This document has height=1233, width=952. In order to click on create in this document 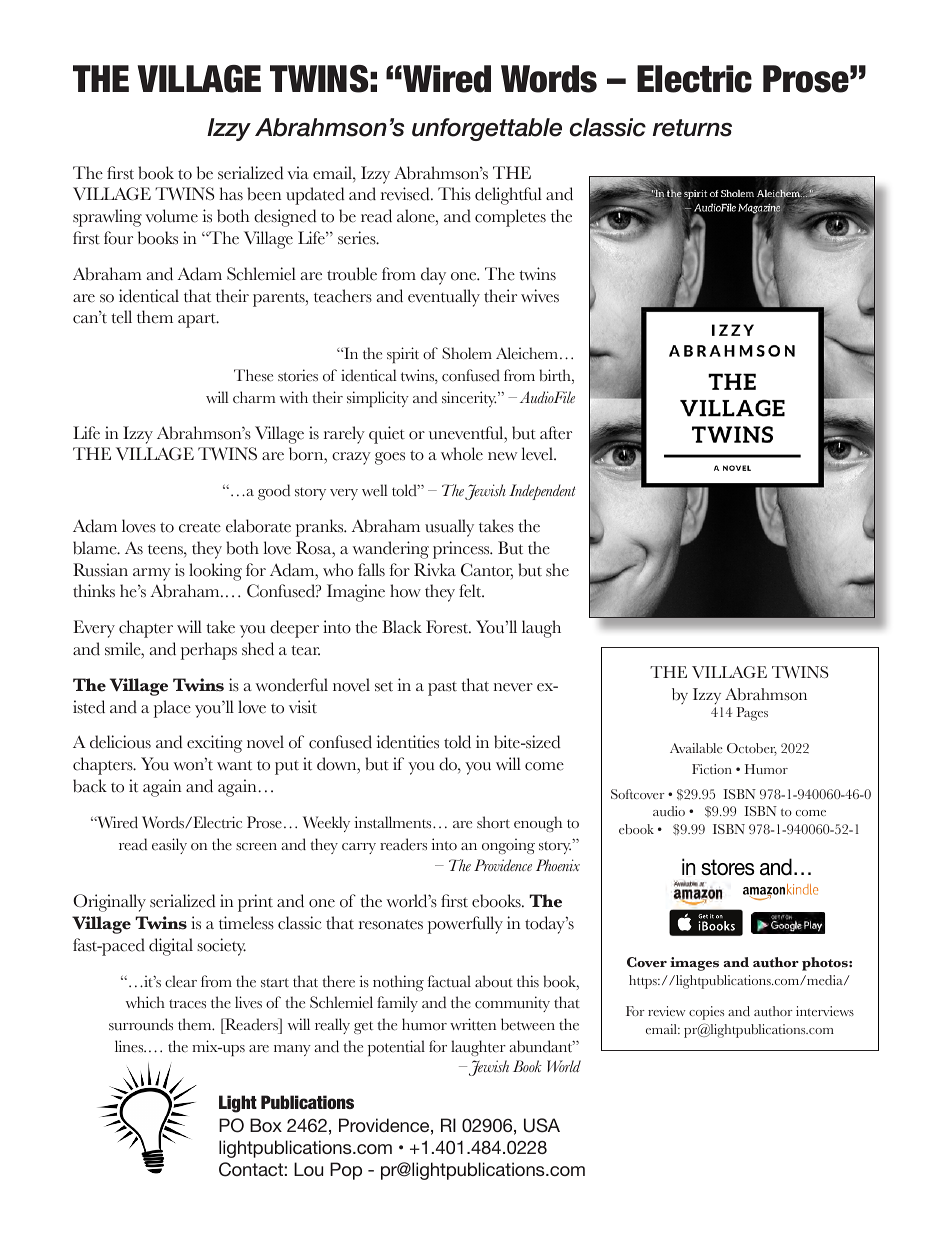, I will do `click(200, 527)`.
